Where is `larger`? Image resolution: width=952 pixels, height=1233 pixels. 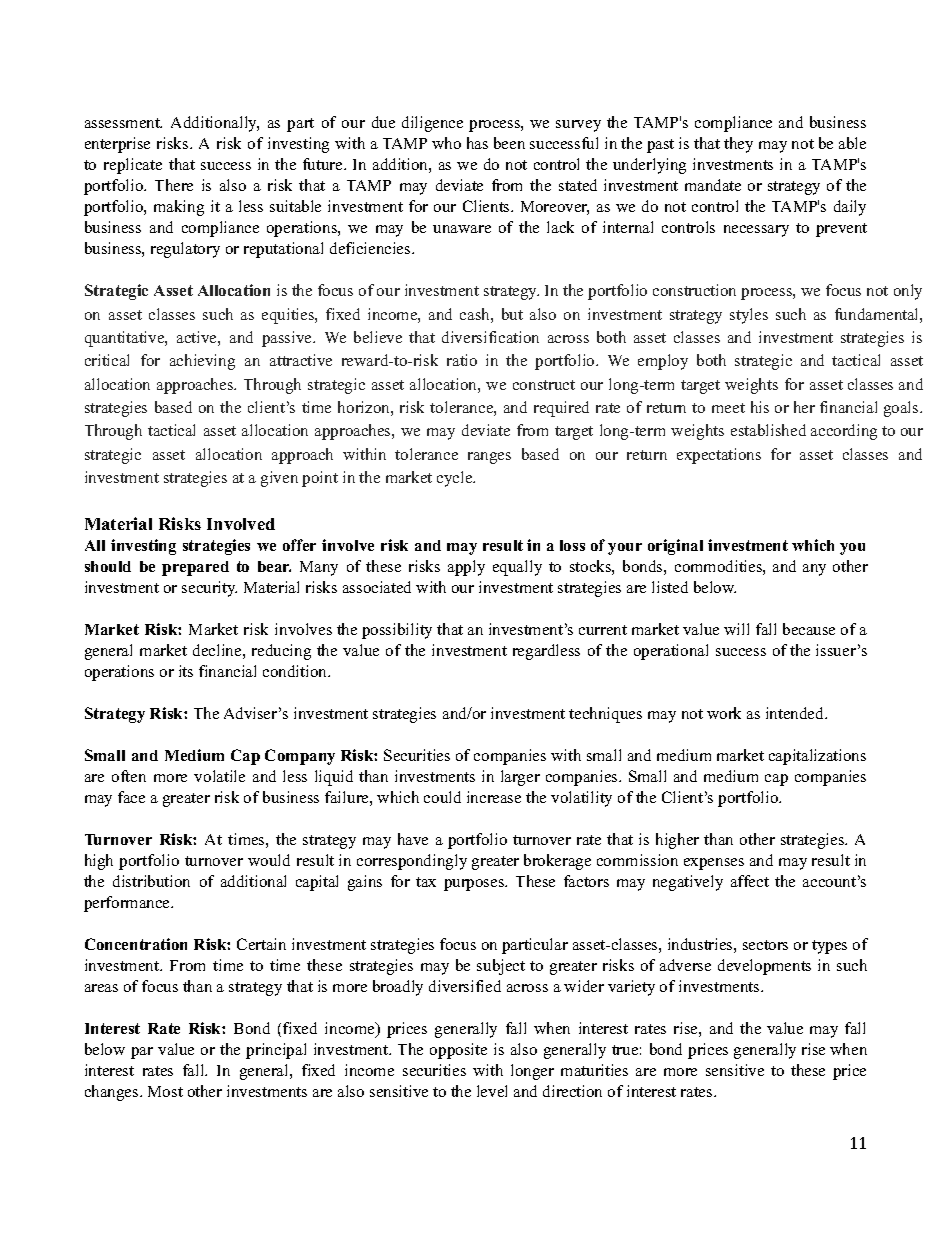
larger is located at coordinates (520, 778).
